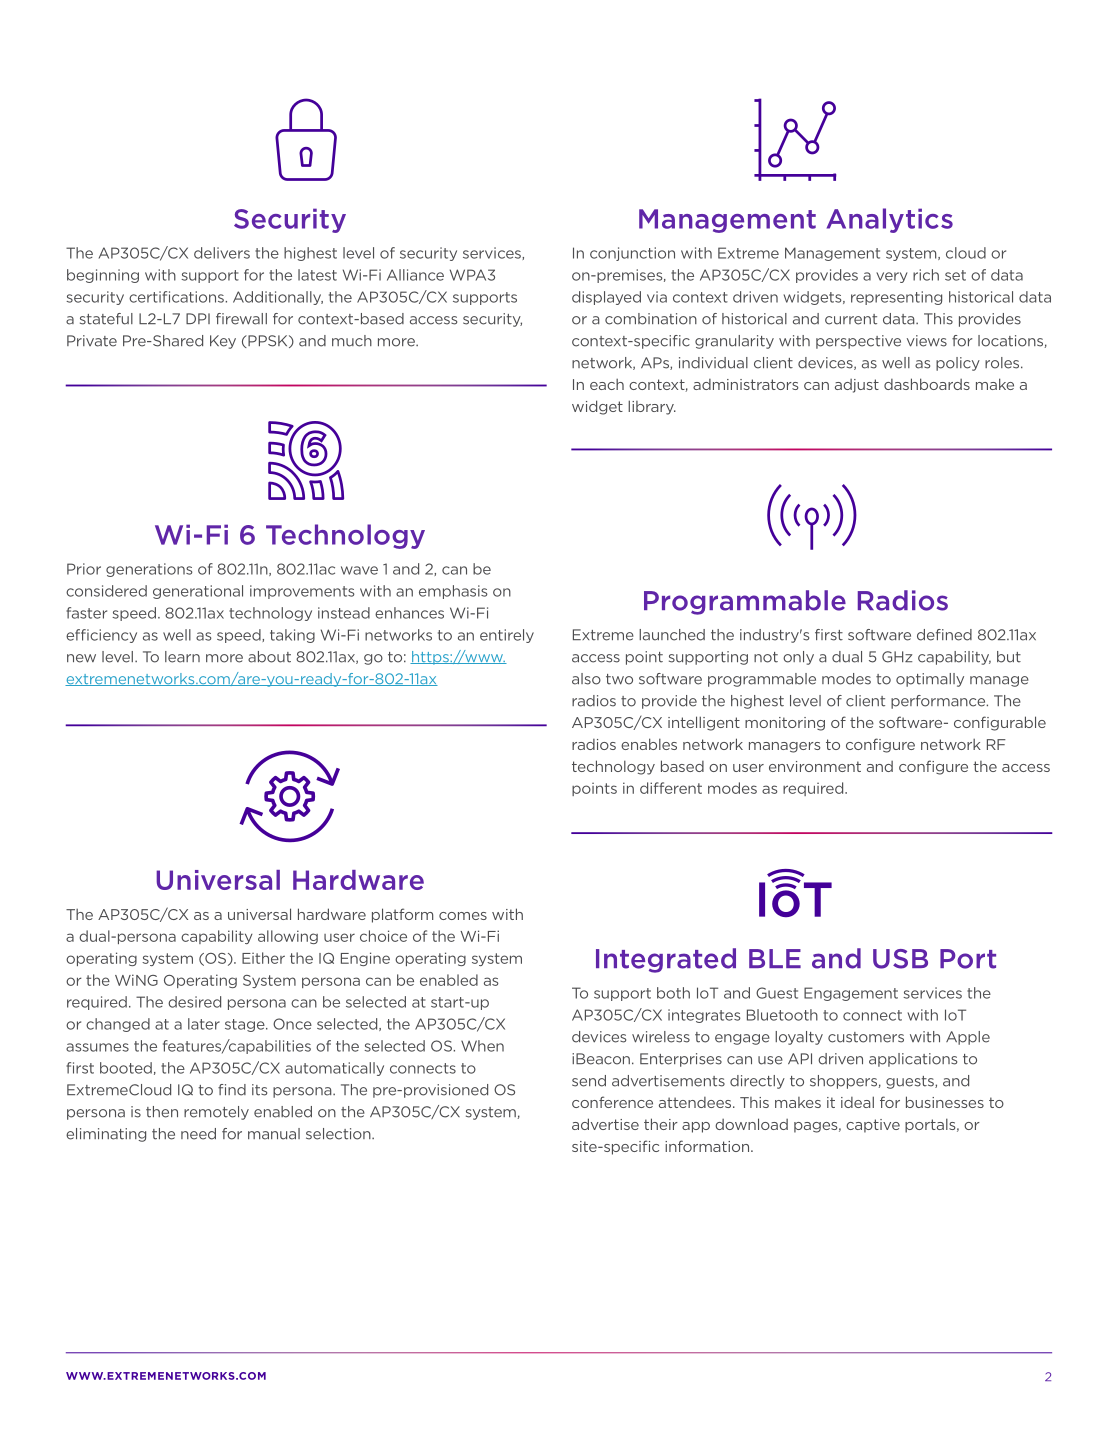 This image has height=1447, width=1118. I want to click on learn, so click(182, 657).
